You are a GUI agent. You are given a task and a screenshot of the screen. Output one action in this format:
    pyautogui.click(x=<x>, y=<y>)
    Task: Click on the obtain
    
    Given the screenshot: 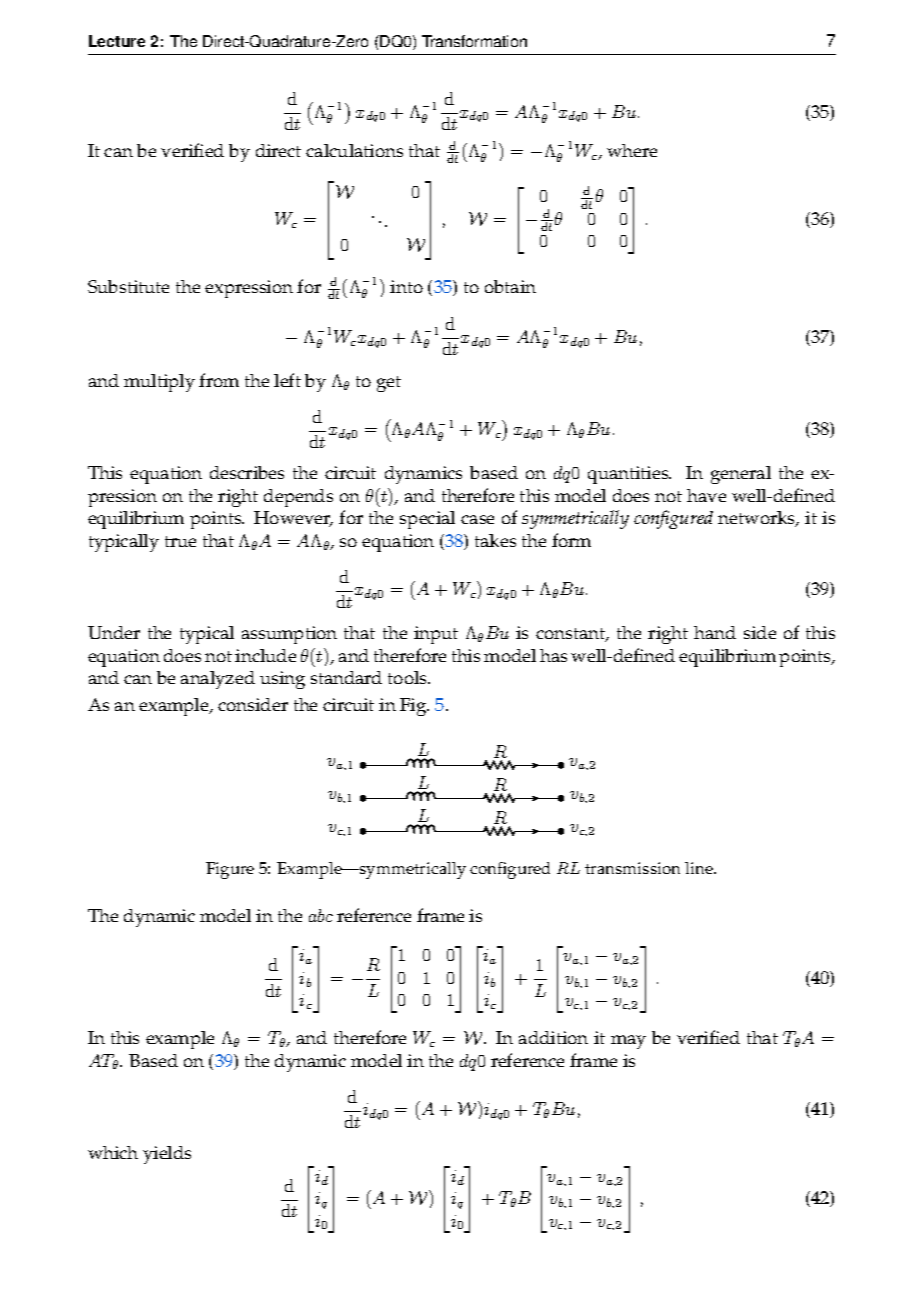 What is the action you would take?
    pyautogui.click(x=510, y=286)
